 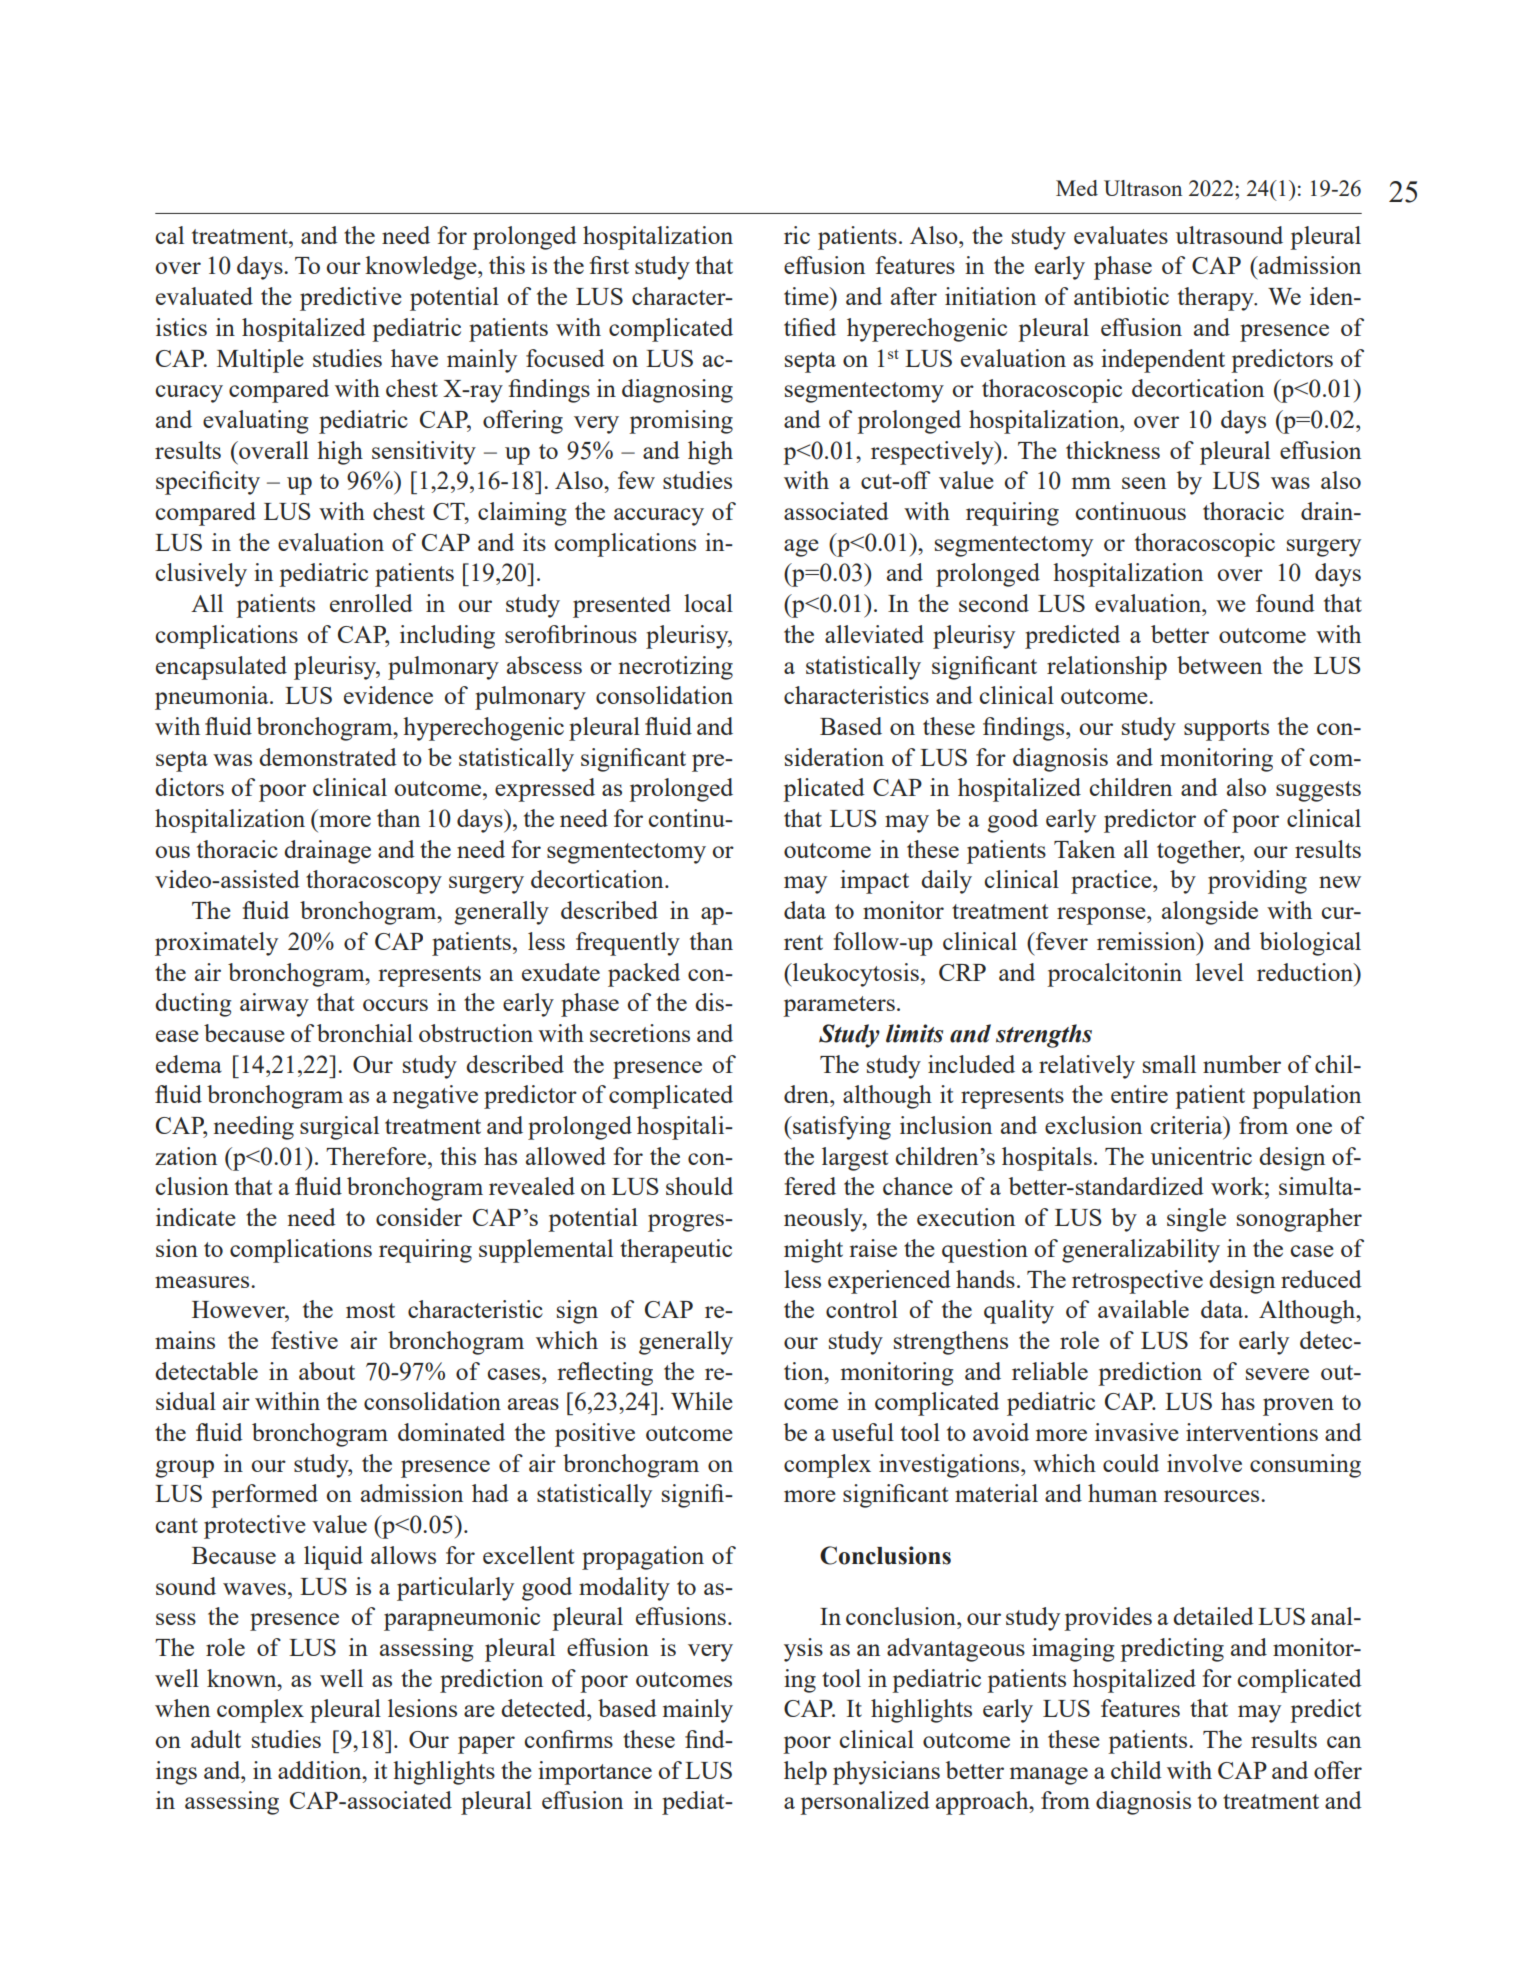 What do you see at coordinates (807, 296) in the image?
I see `time` at bounding box center [807, 296].
